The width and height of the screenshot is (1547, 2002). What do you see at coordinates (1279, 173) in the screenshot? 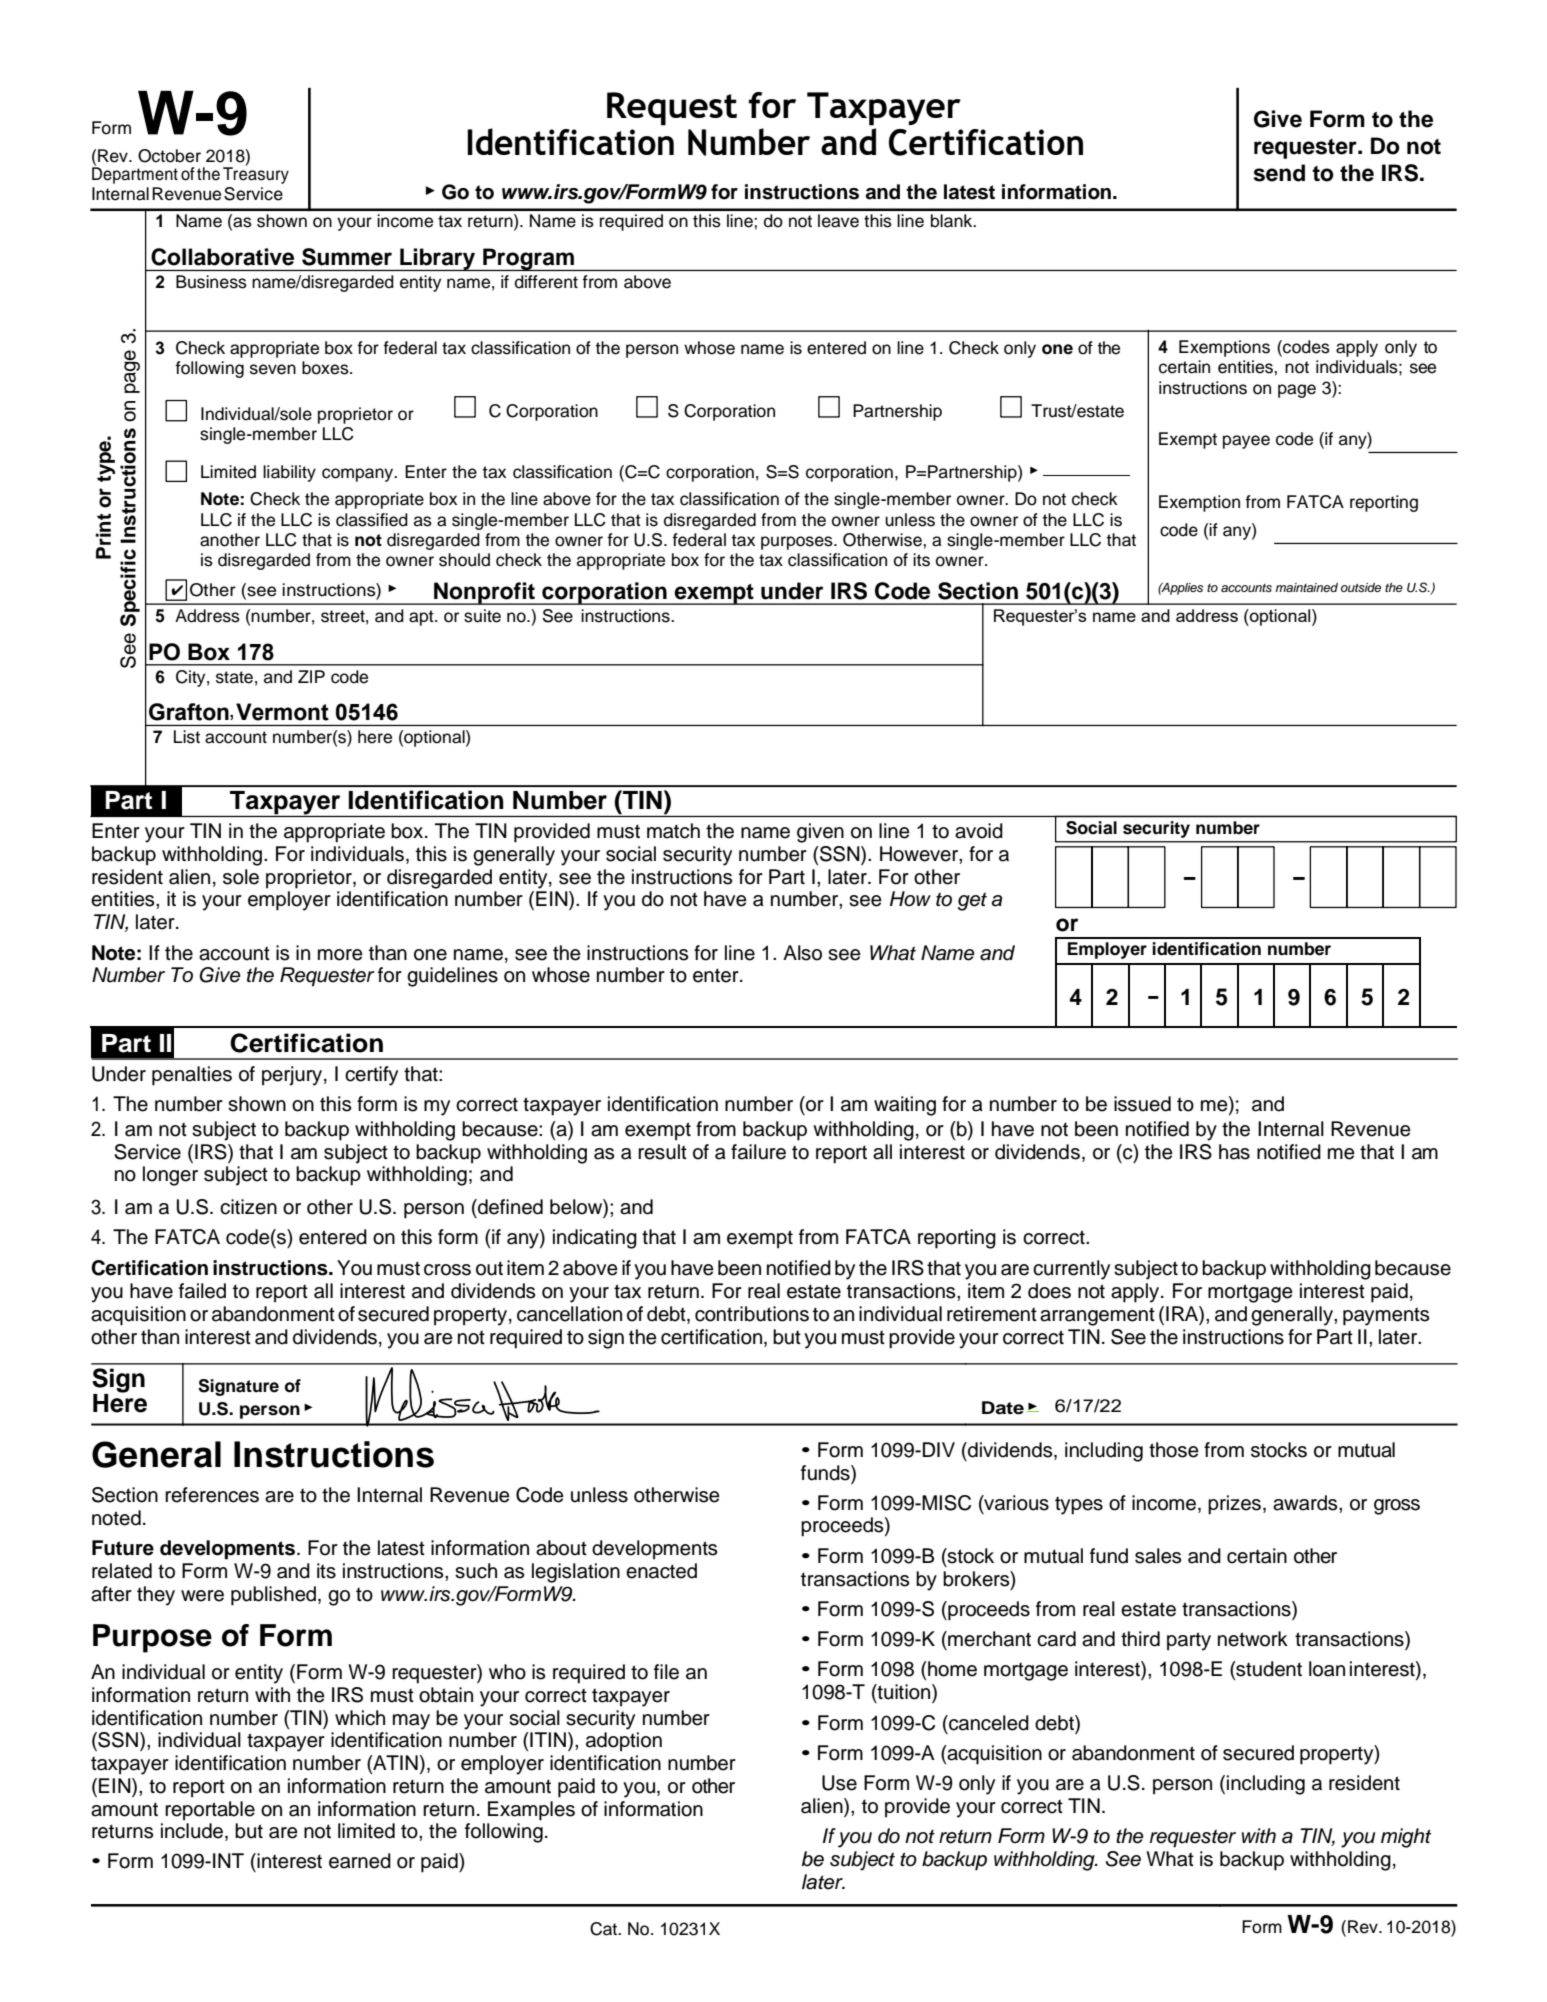
I see `send` at bounding box center [1279, 173].
